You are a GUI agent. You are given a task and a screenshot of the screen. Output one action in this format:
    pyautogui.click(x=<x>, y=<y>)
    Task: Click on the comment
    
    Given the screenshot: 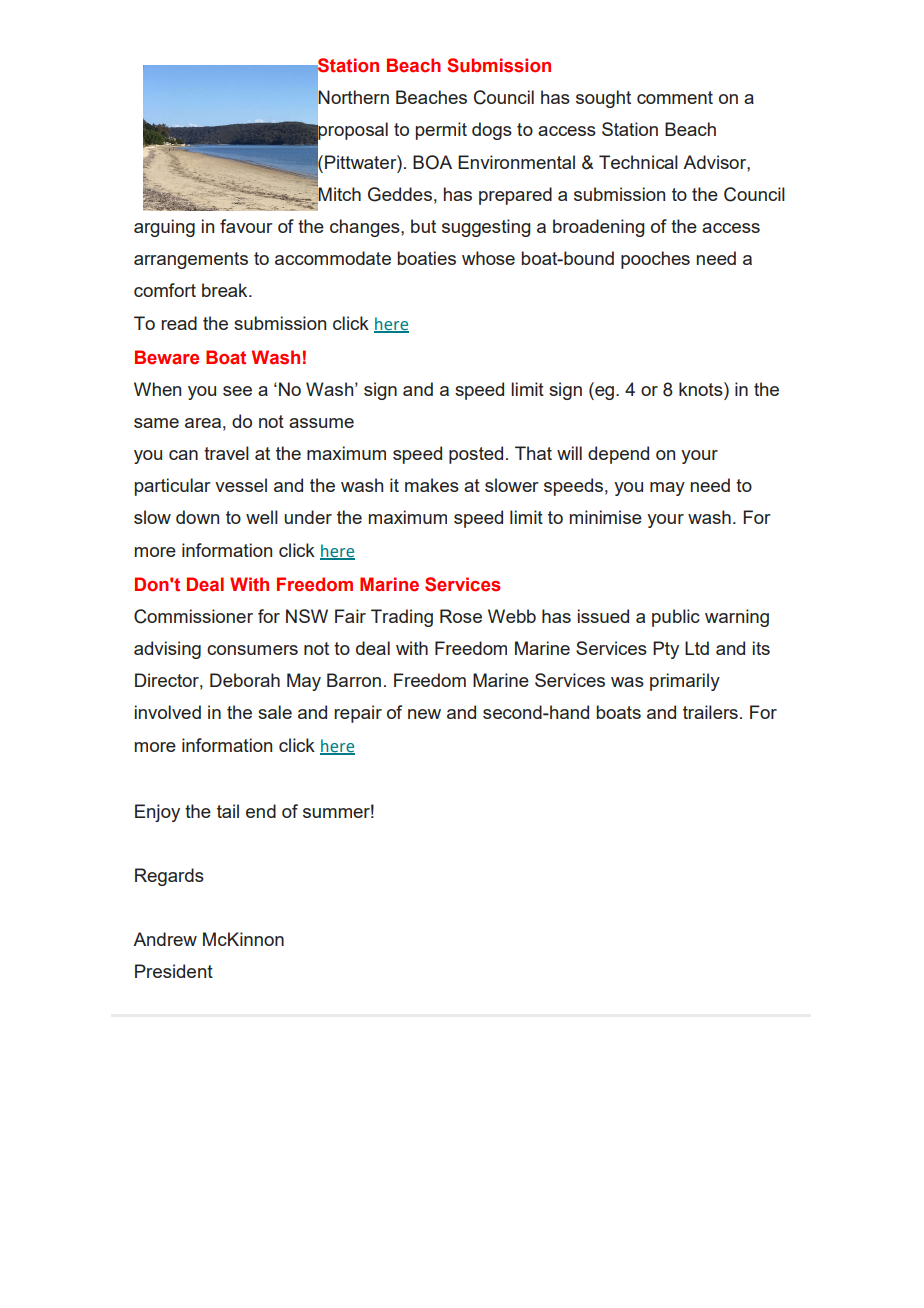 What is the action you would take?
    pyautogui.click(x=675, y=97)
